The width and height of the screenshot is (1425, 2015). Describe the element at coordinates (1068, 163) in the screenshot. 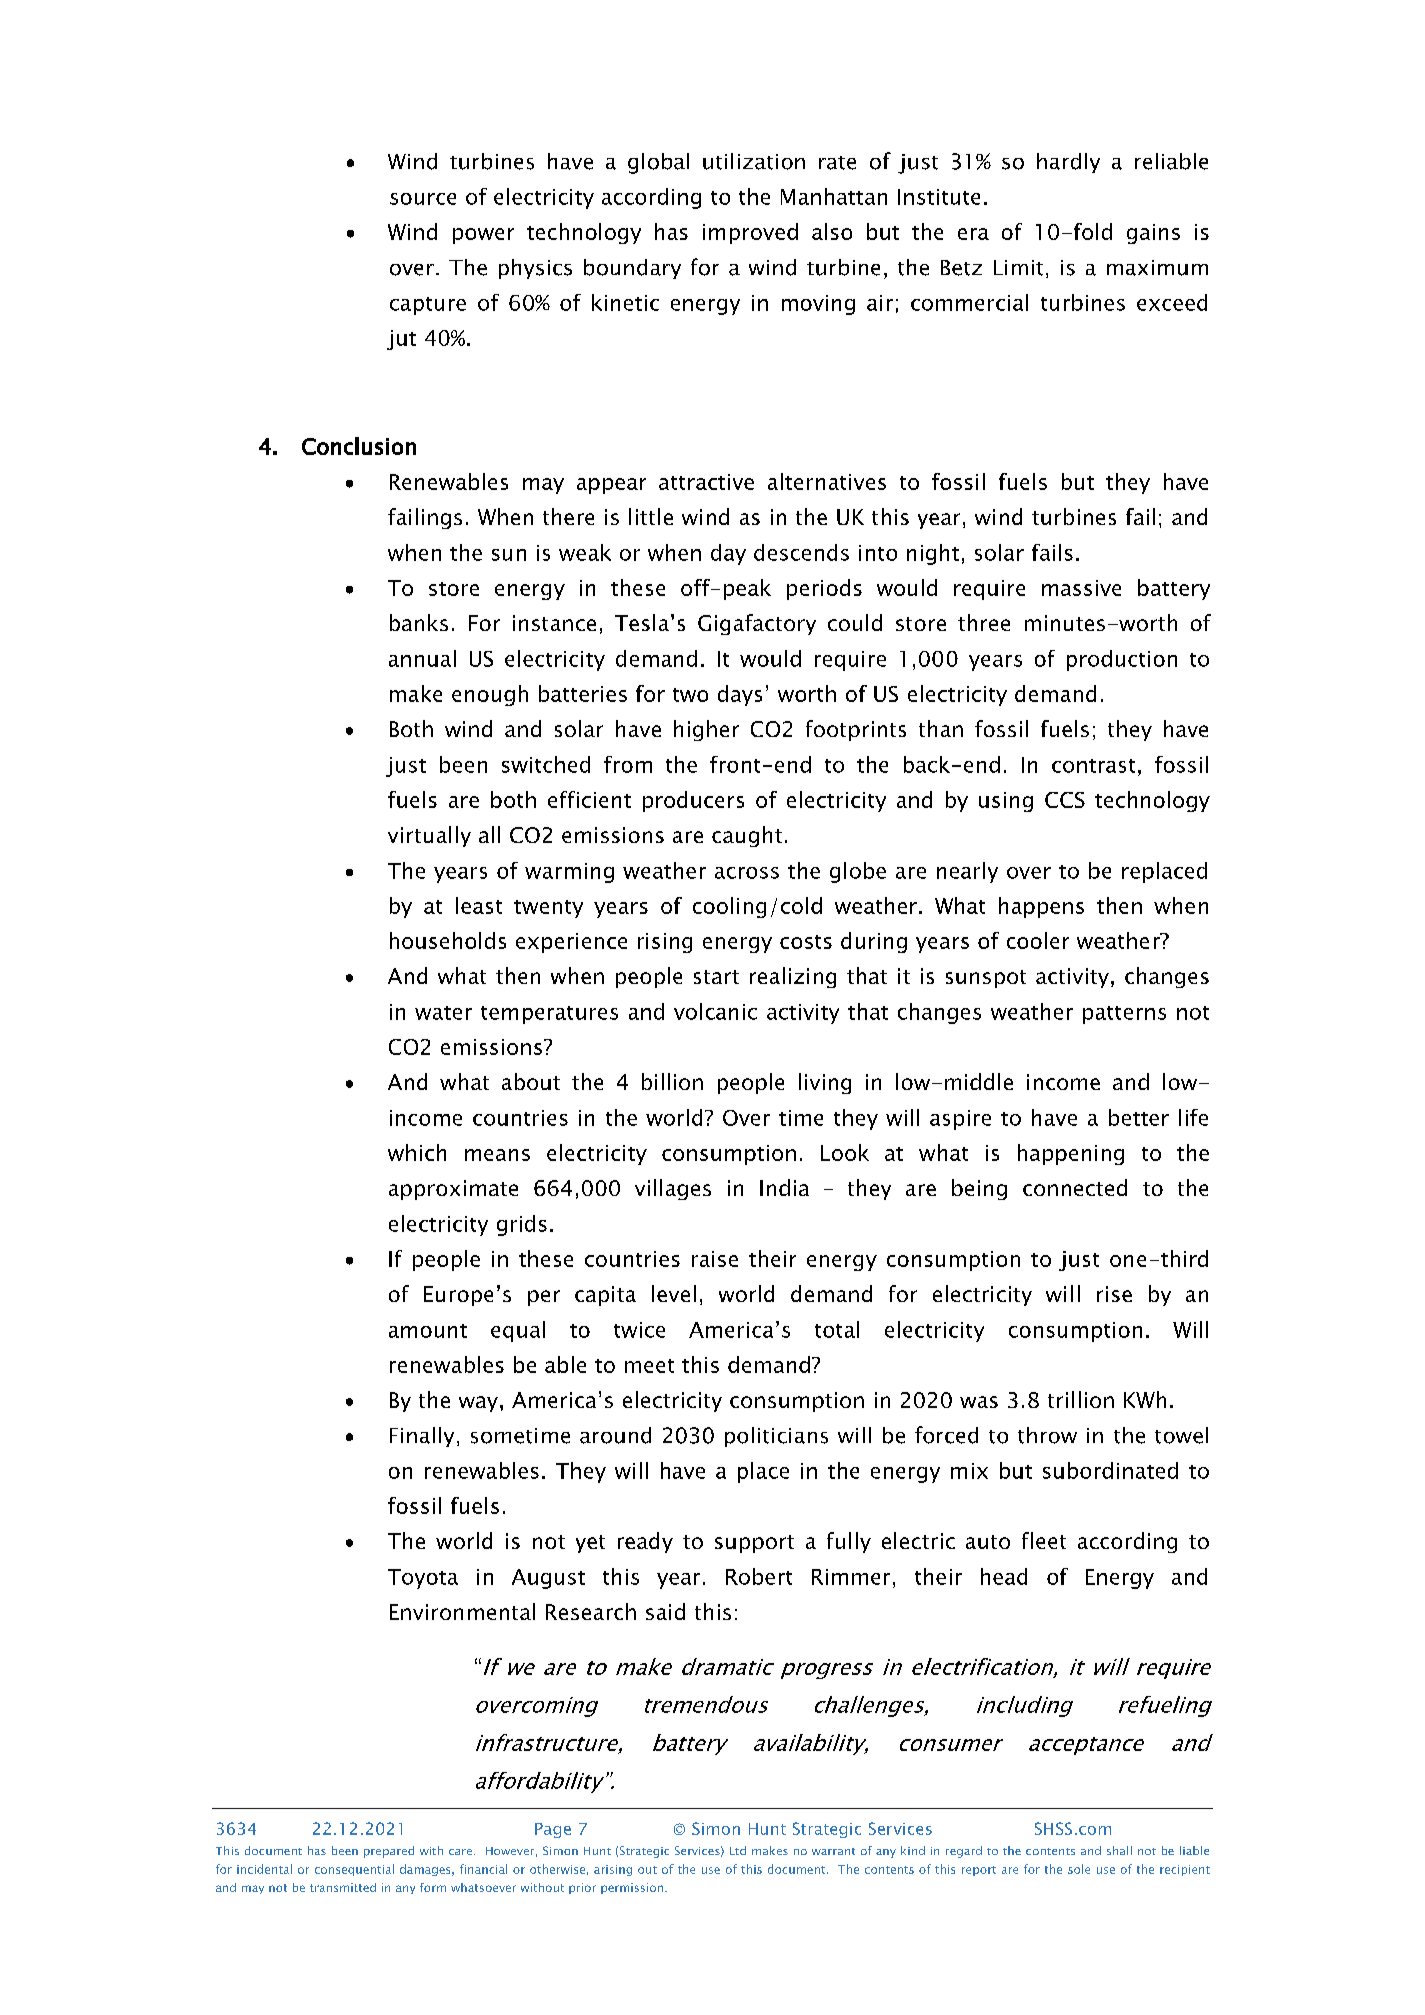

I see `hardly` at that location.
